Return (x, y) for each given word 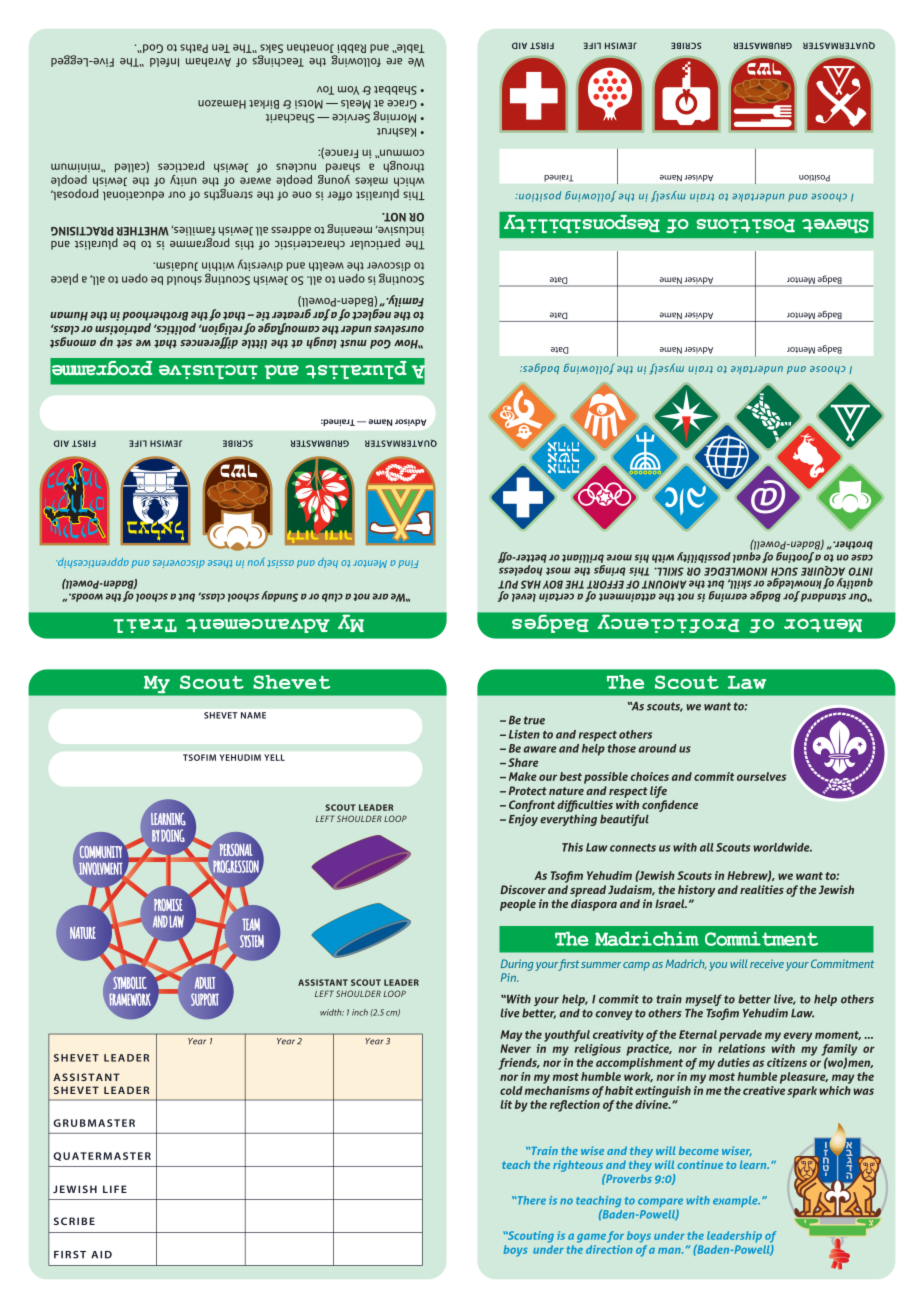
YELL (274, 757)
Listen (524, 734)
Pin (509, 977)
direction (609, 1249)
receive (767, 963)
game (591, 1238)
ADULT (205, 983)
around (658, 748)
